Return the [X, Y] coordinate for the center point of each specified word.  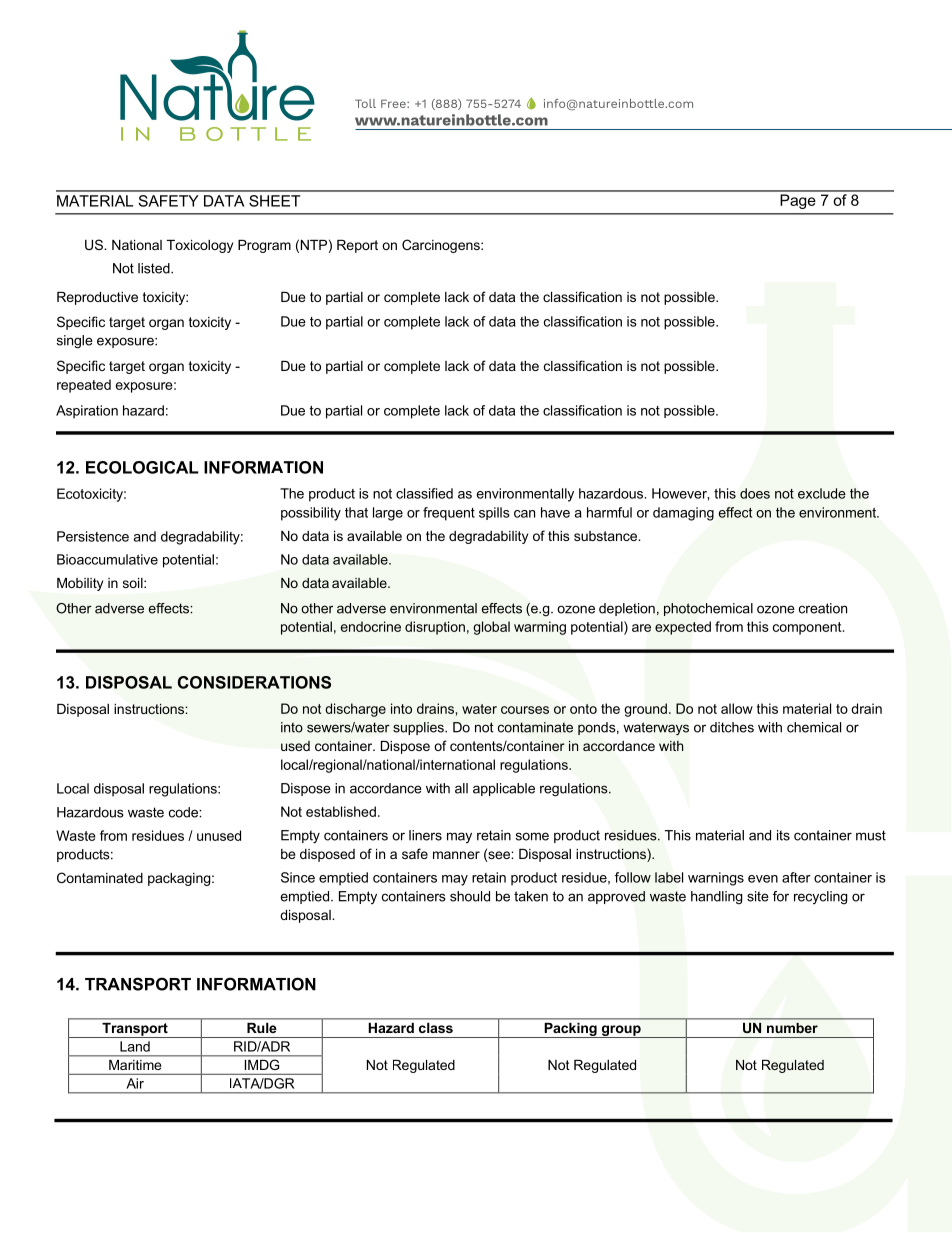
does [755, 493]
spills [494, 513]
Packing [570, 1030]
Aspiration [87, 412]
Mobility [80, 584]
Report [357, 246]
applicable [504, 789]
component [808, 628]
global [491, 628]
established [341, 811]
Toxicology [200, 246]
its [783, 835]
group [621, 1031]
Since [298, 877]
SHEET [275, 201]
